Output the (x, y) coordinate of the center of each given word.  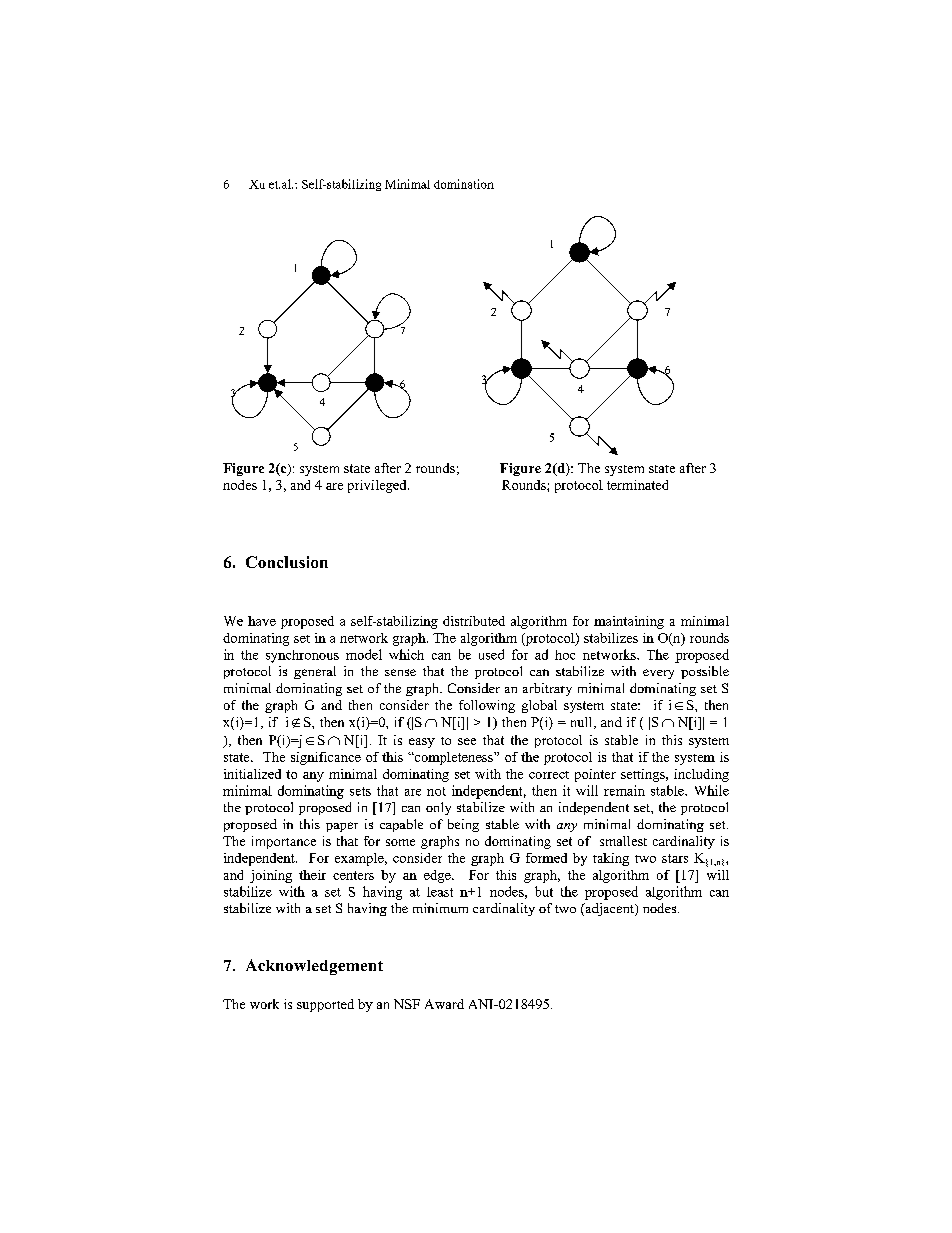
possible (705, 672)
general (315, 672)
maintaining (629, 622)
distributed (474, 621)
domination (464, 184)
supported (325, 1005)
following (487, 706)
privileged (378, 486)
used (491, 654)
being (463, 825)
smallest (623, 841)
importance (284, 842)
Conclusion (287, 562)
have (262, 621)
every (658, 674)
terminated (637, 485)
